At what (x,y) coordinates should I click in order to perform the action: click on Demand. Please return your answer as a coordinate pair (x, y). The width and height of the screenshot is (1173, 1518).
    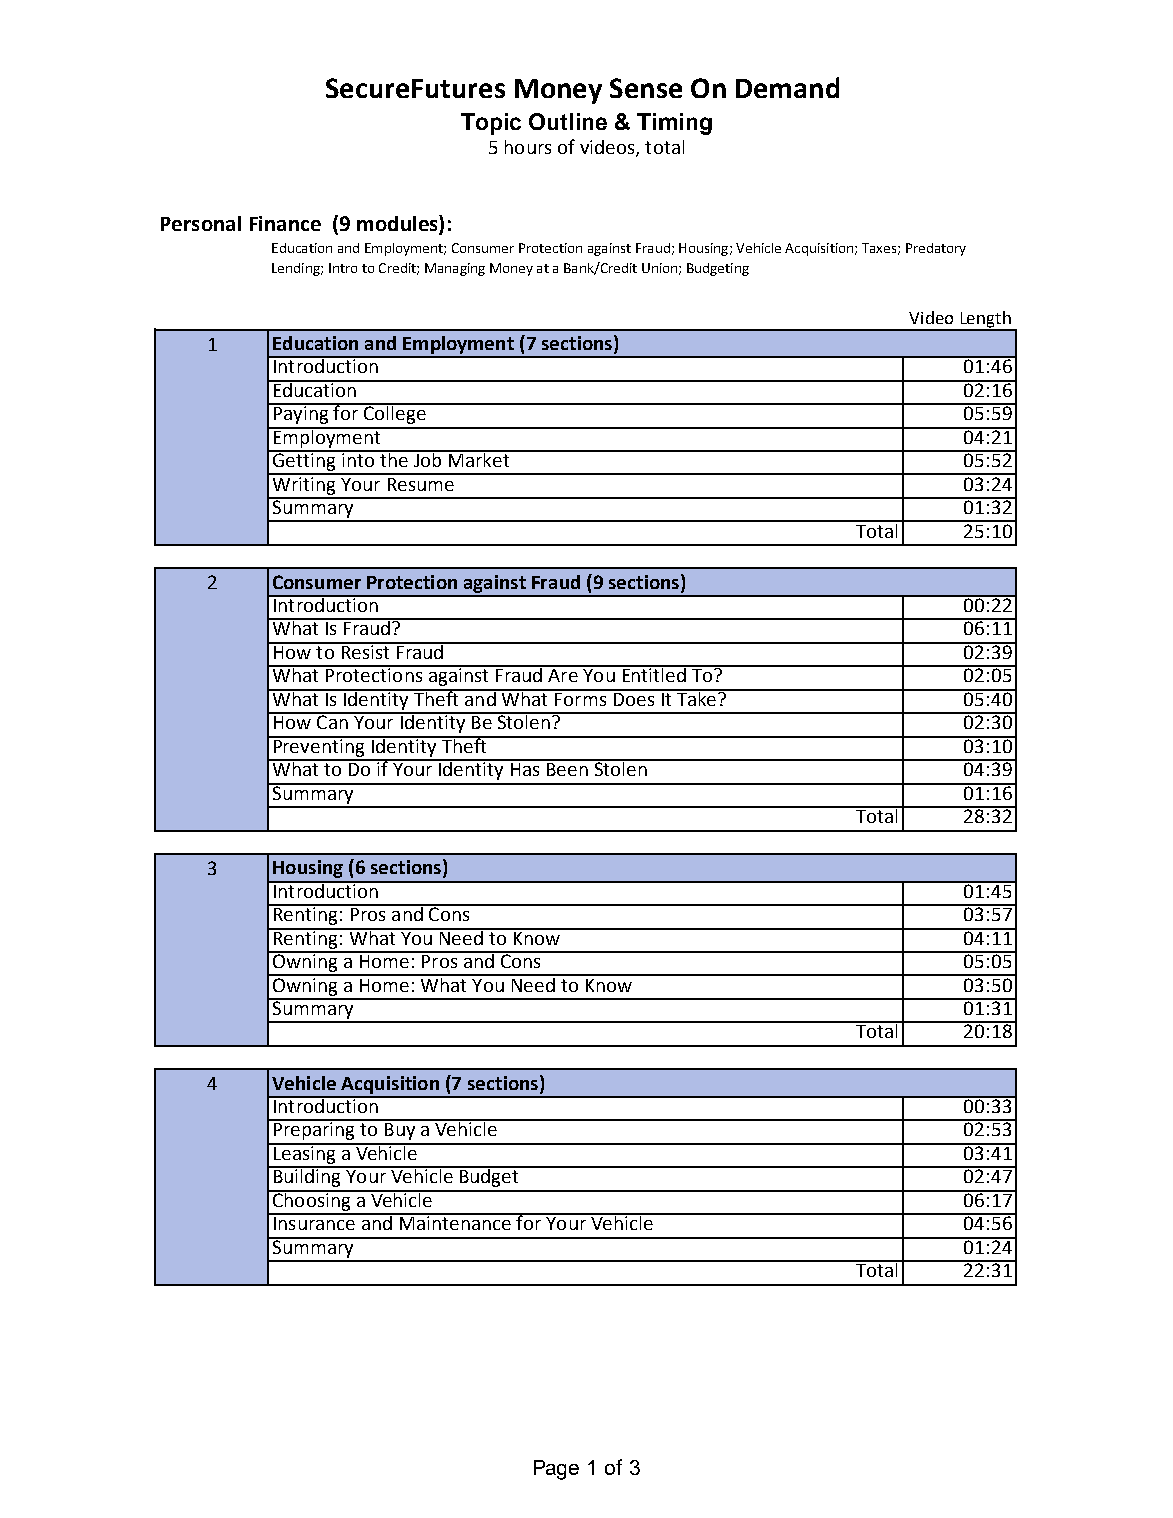
    Looking at the image, I should click on (787, 87).
